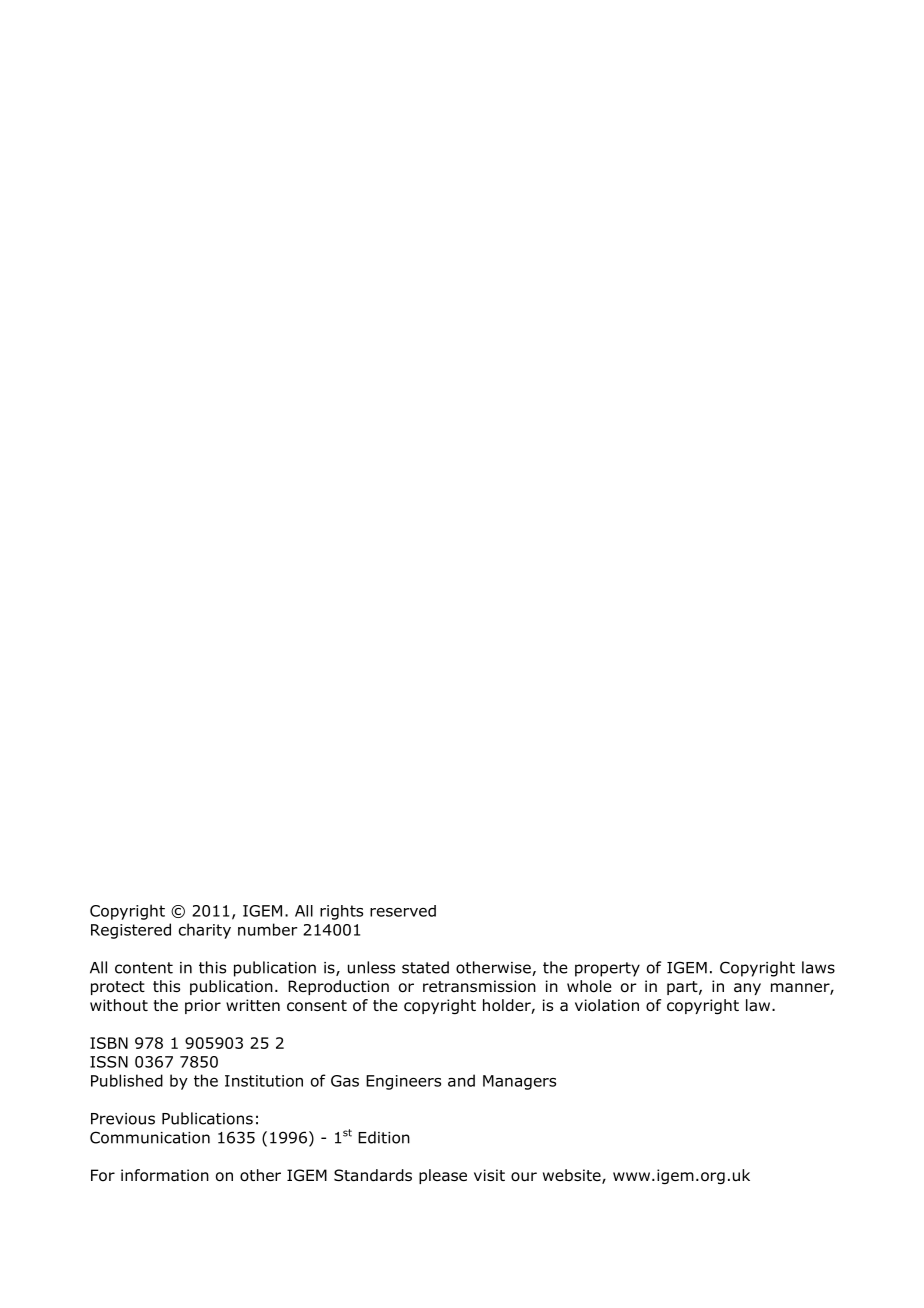 Image resolution: width=924 pixels, height=1308 pixels. What do you see at coordinates (403, 911) in the screenshot?
I see `reserved` at bounding box center [403, 911].
